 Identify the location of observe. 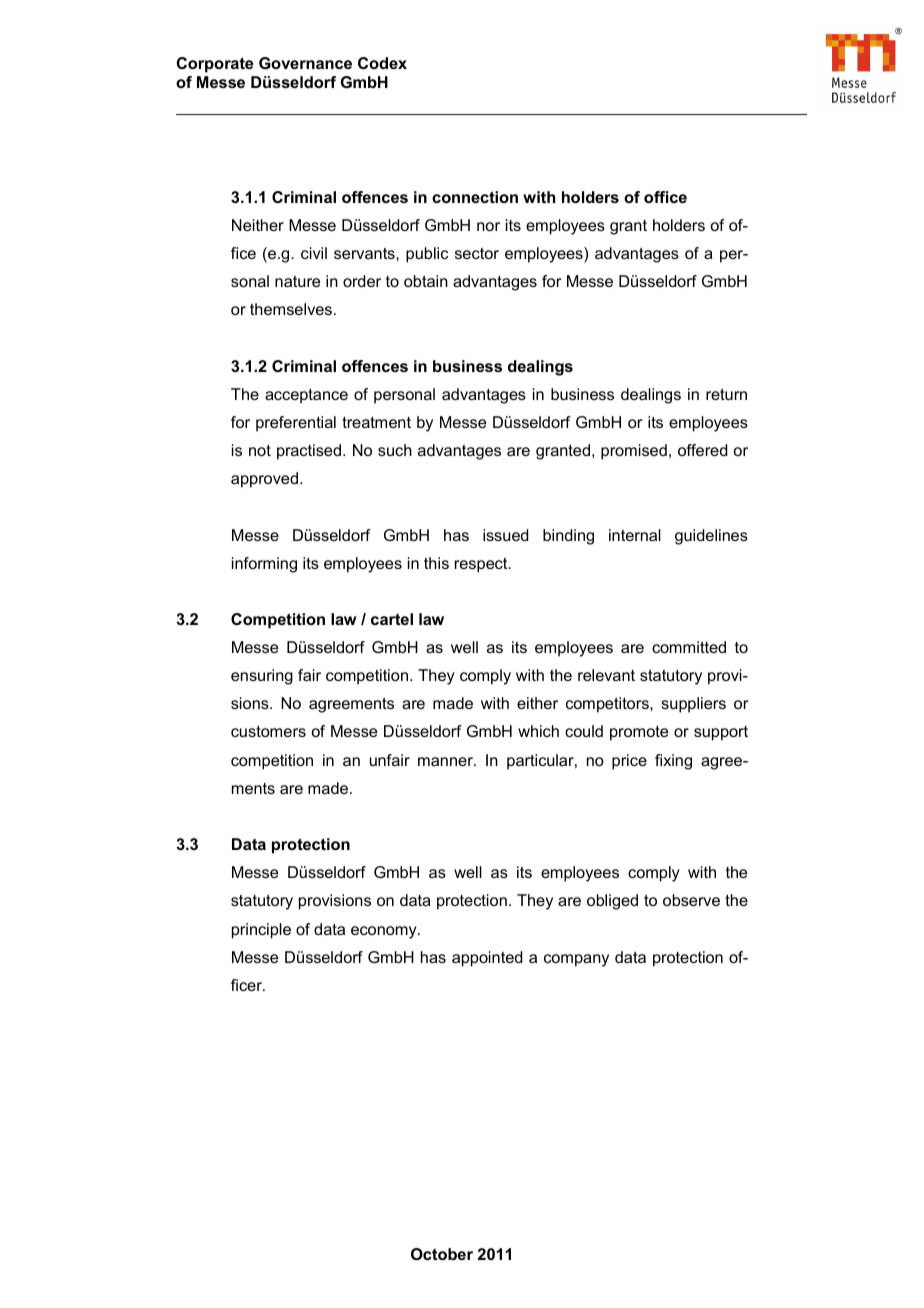
(691, 900).
